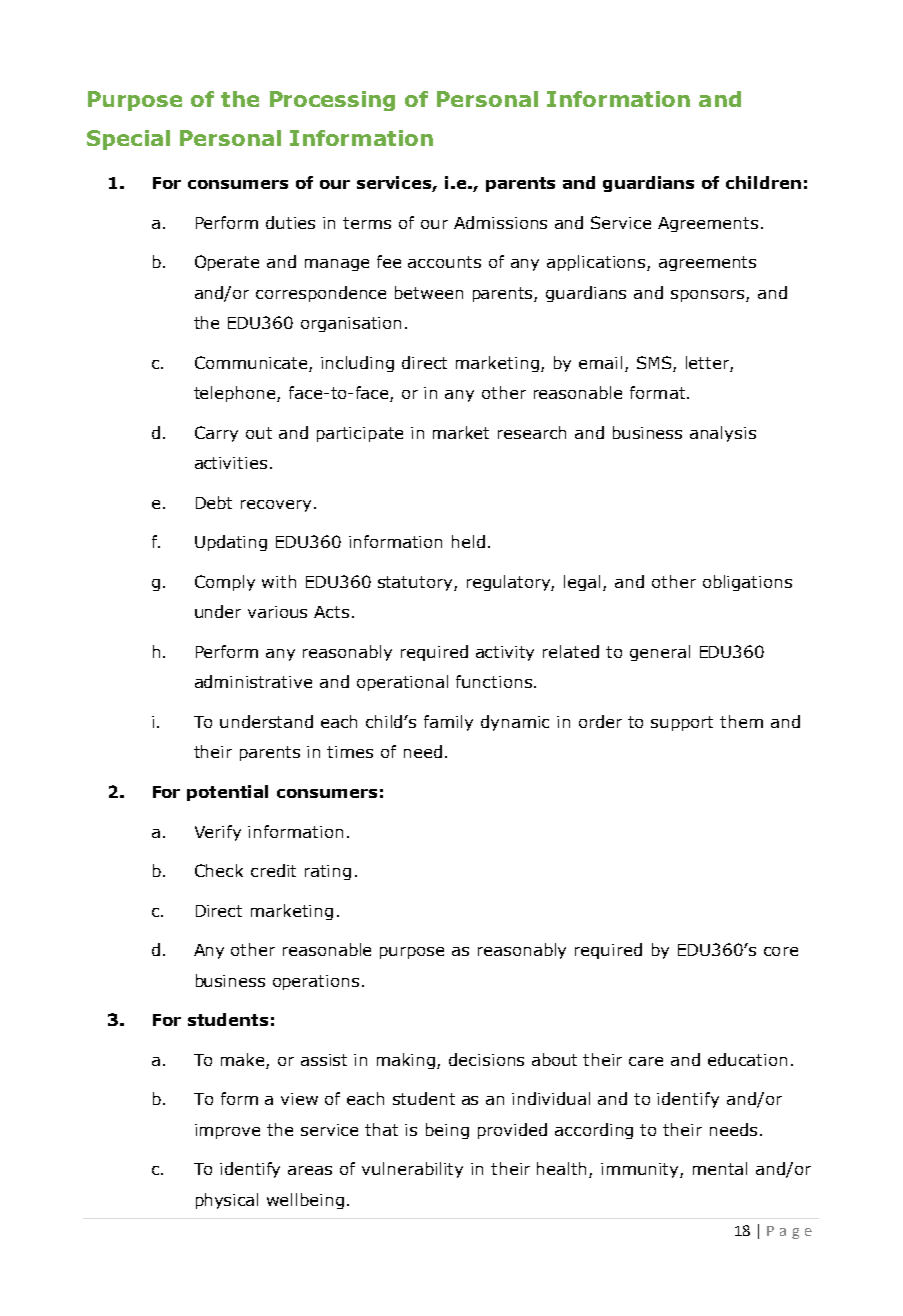  Describe the element at coordinates (253, 681) in the screenshot. I see `administrative` at that location.
